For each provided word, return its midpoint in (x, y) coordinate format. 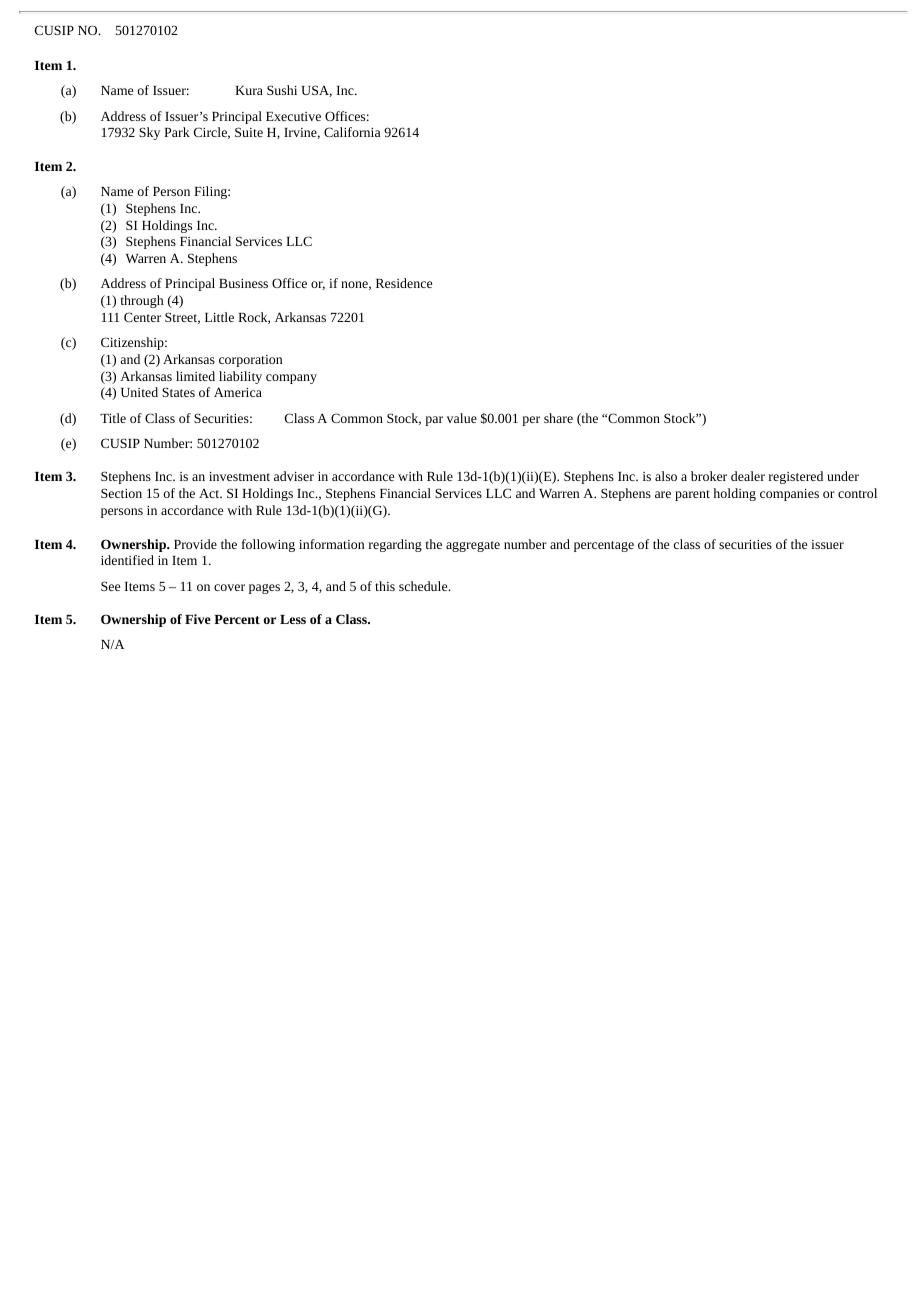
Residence (404, 283)
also (666, 476)
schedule (424, 586)
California (352, 132)
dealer (748, 476)
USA (317, 91)
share (558, 418)
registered (796, 477)
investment (239, 476)
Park (177, 132)
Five (198, 619)
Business (243, 283)
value (462, 418)
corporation (250, 361)
